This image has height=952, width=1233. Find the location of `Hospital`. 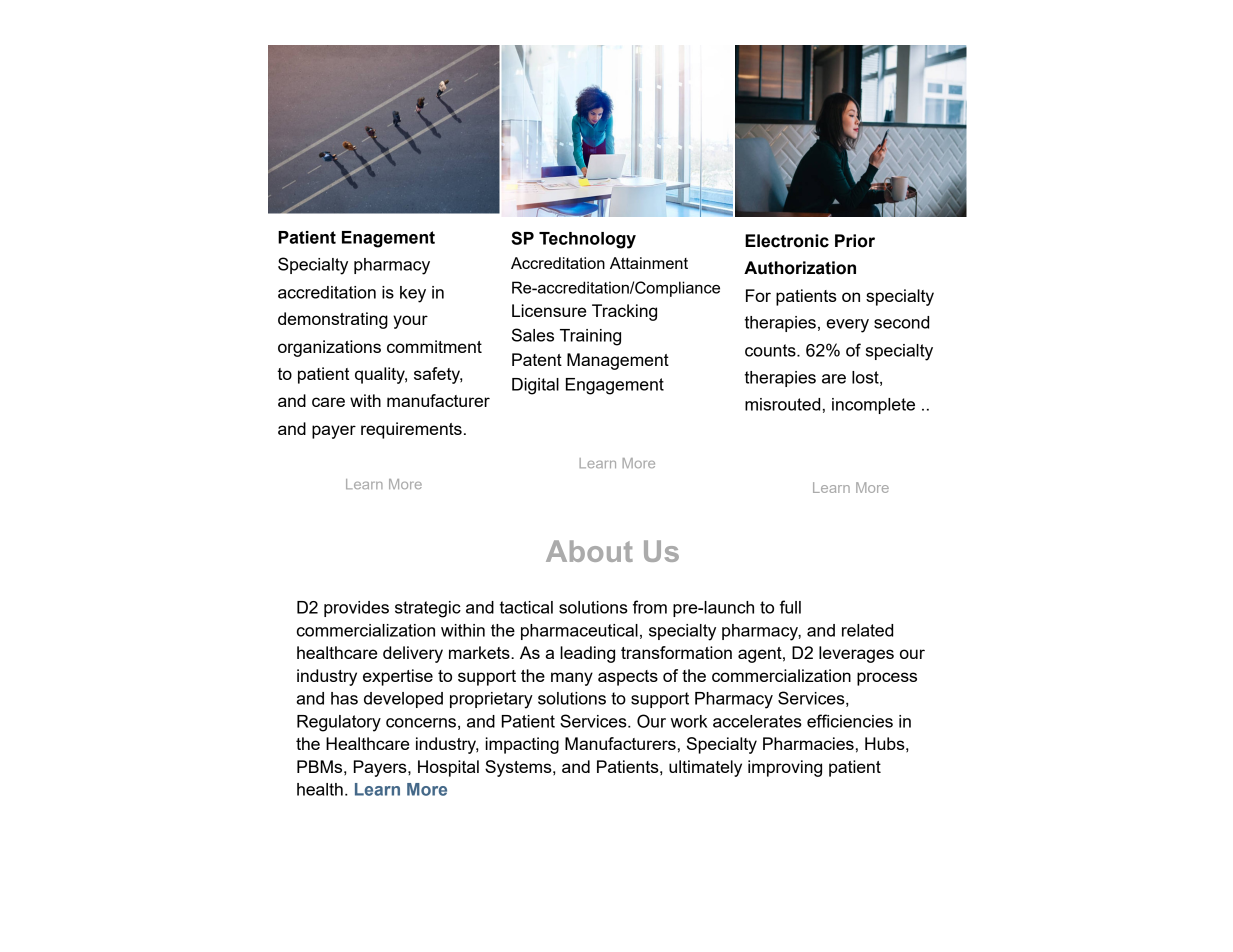

Hospital is located at coordinates (448, 768).
